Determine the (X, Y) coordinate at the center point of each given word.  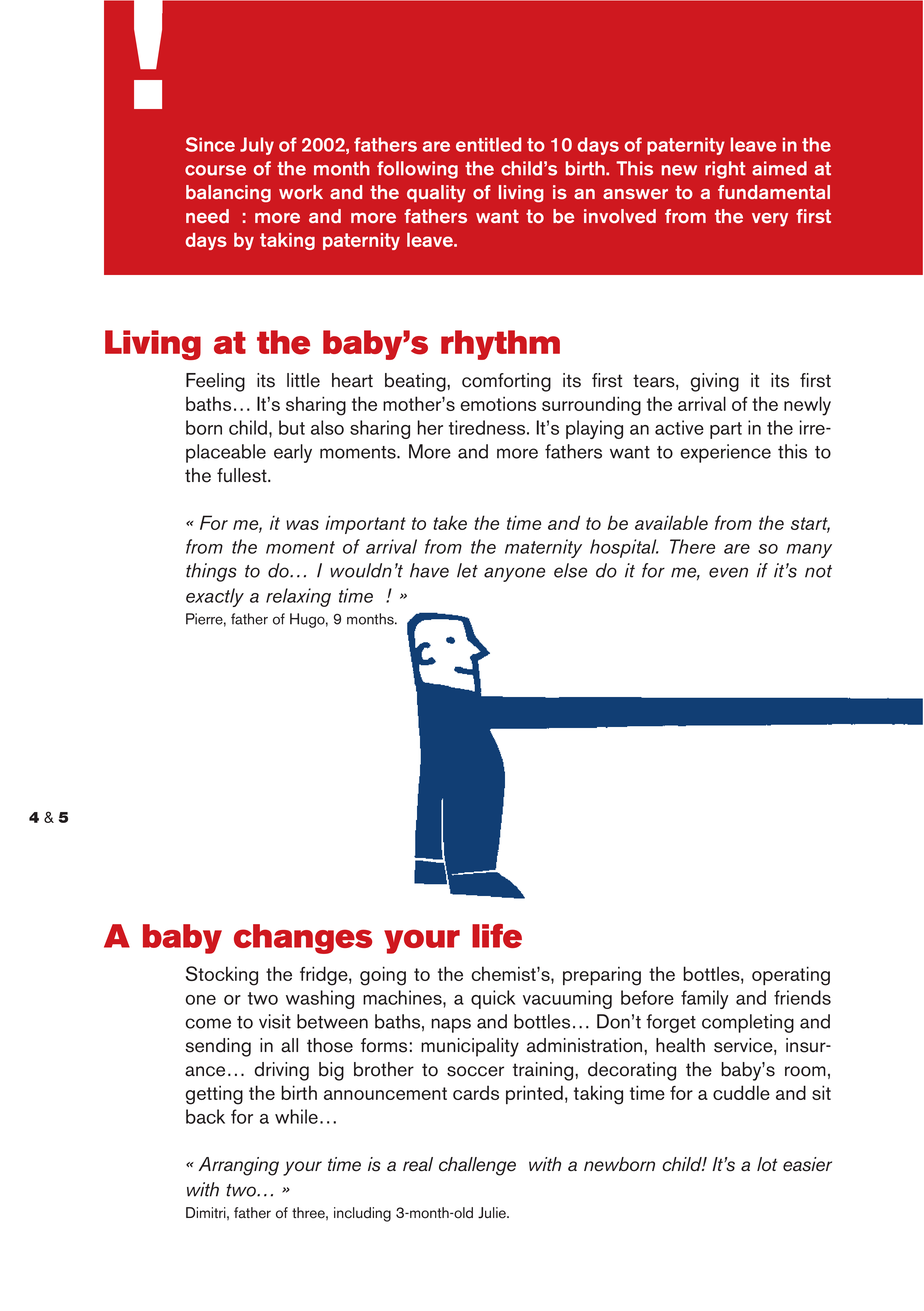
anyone (514, 574)
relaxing (298, 597)
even (728, 572)
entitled (488, 144)
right (725, 170)
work (301, 192)
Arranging (239, 1166)
